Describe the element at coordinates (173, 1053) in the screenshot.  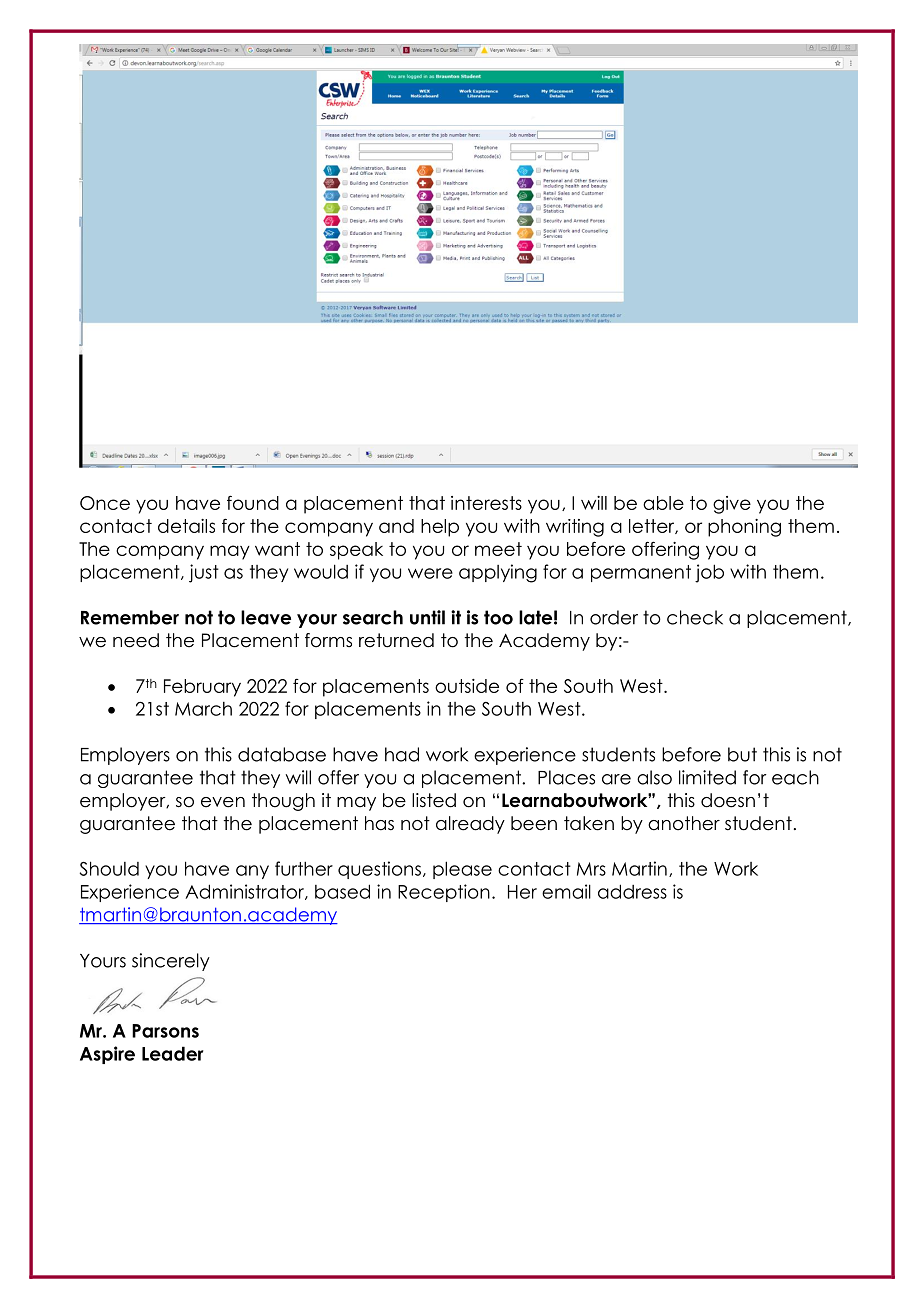
I see `Leader` at that location.
